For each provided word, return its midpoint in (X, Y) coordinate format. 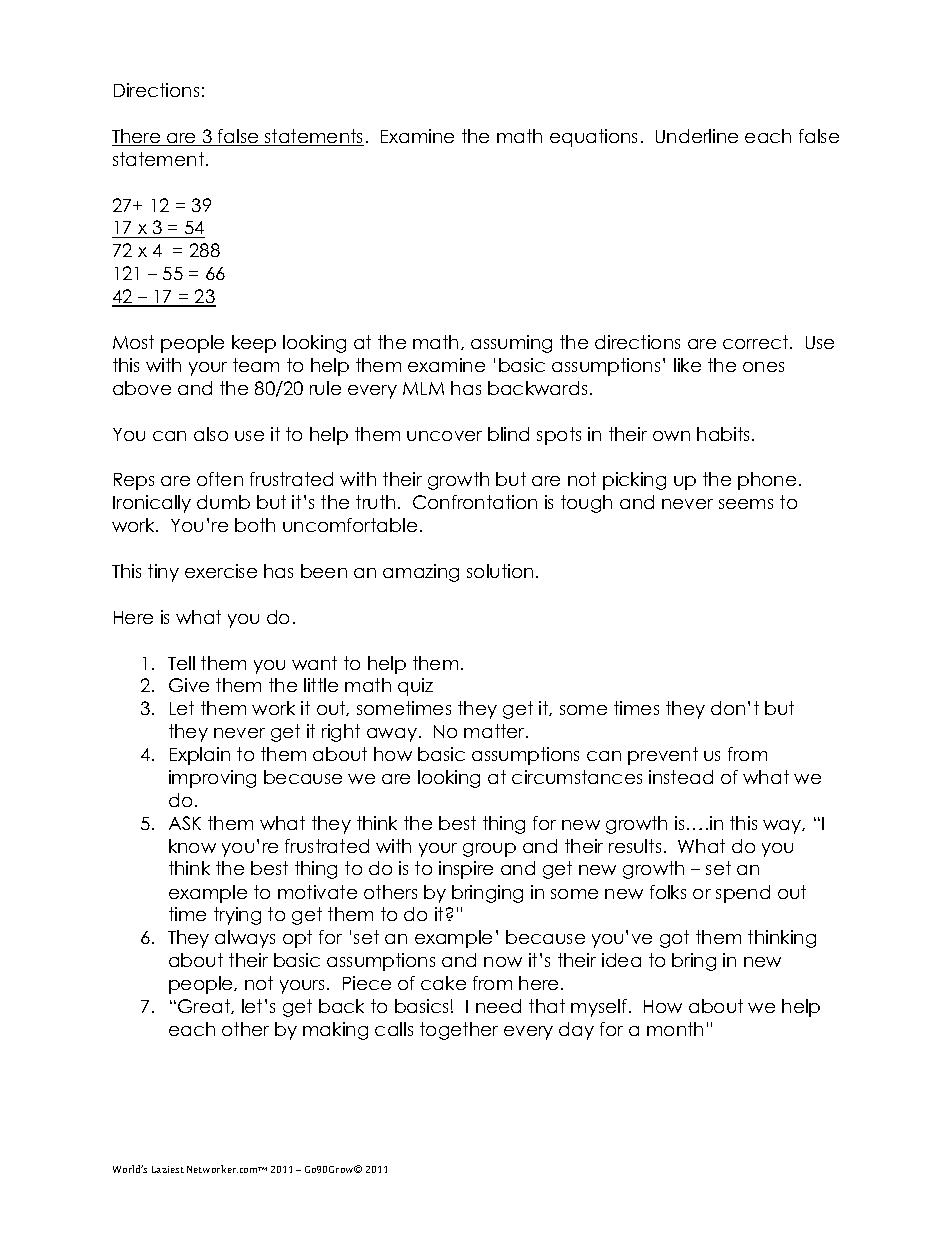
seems (746, 504)
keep (254, 344)
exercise (221, 571)
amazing (421, 573)
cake (443, 983)
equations (593, 138)
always (245, 939)
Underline (697, 136)
